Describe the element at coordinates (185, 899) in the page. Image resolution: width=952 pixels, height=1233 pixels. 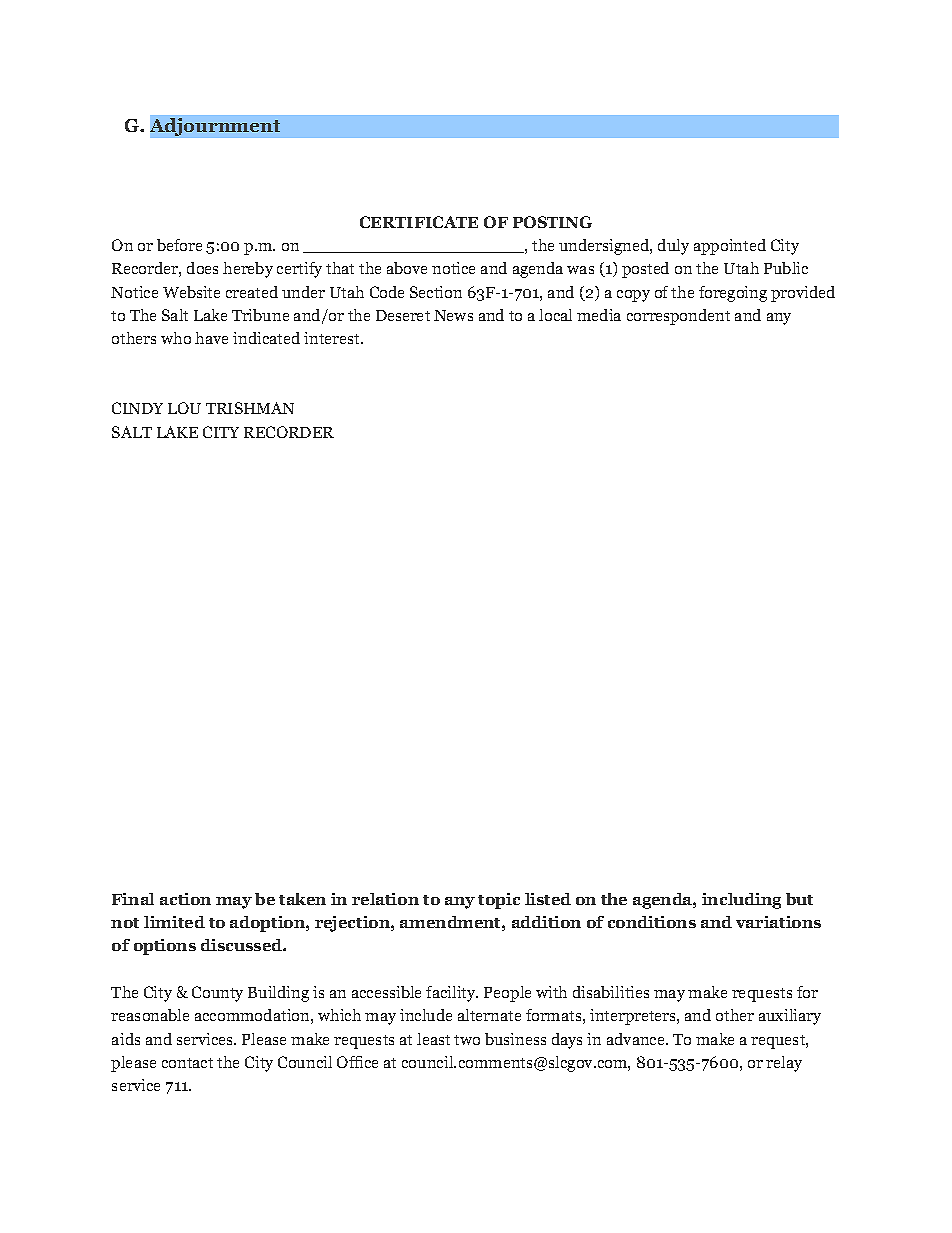
I see `action` at that location.
